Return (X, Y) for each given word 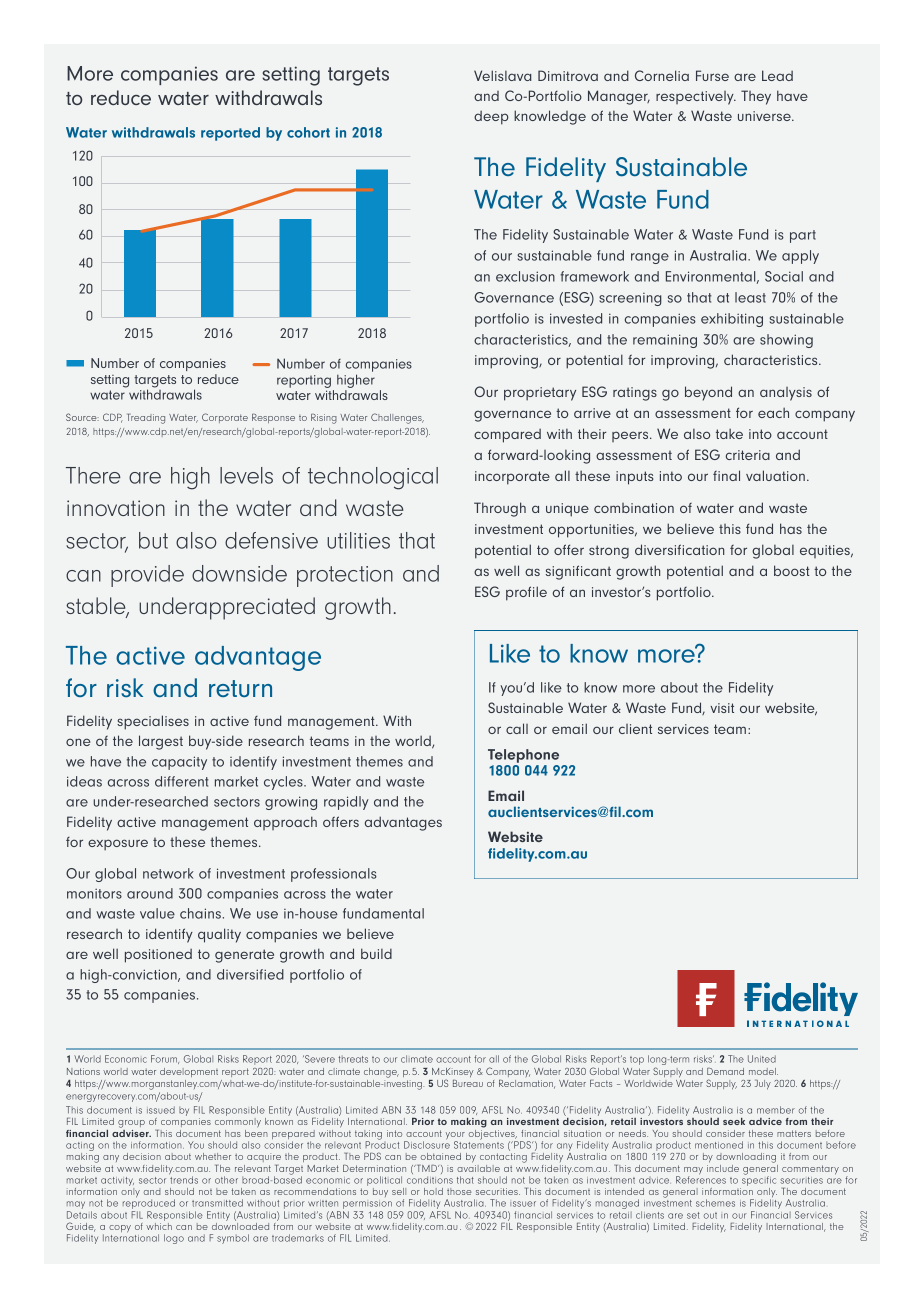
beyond (708, 393)
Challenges (397, 418)
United (762, 1059)
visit (722, 708)
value (157, 913)
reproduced (149, 1204)
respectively (696, 98)
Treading (146, 419)
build (376, 953)
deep (491, 118)
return (240, 688)
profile (526, 593)
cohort (308, 132)
